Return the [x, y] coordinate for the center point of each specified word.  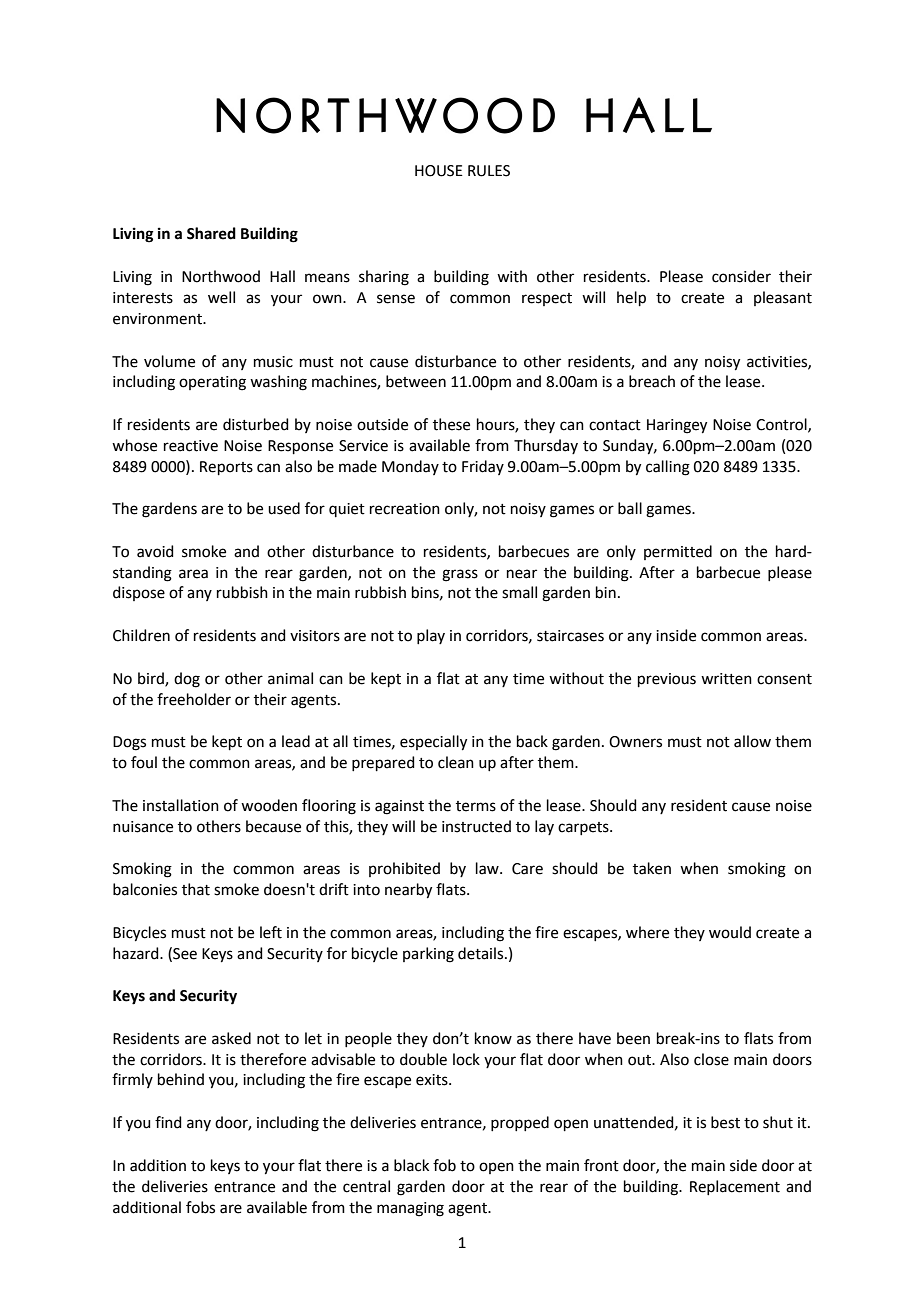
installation [181, 805]
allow [752, 741]
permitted [678, 552]
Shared [211, 233]
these [451, 424]
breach [652, 381]
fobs [200, 1207]
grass [460, 575]
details [482, 953]
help [631, 298]
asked [231, 1038]
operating [212, 383]
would [730, 932]
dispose [139, 593]
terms [476, 806]
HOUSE [439, 171]
